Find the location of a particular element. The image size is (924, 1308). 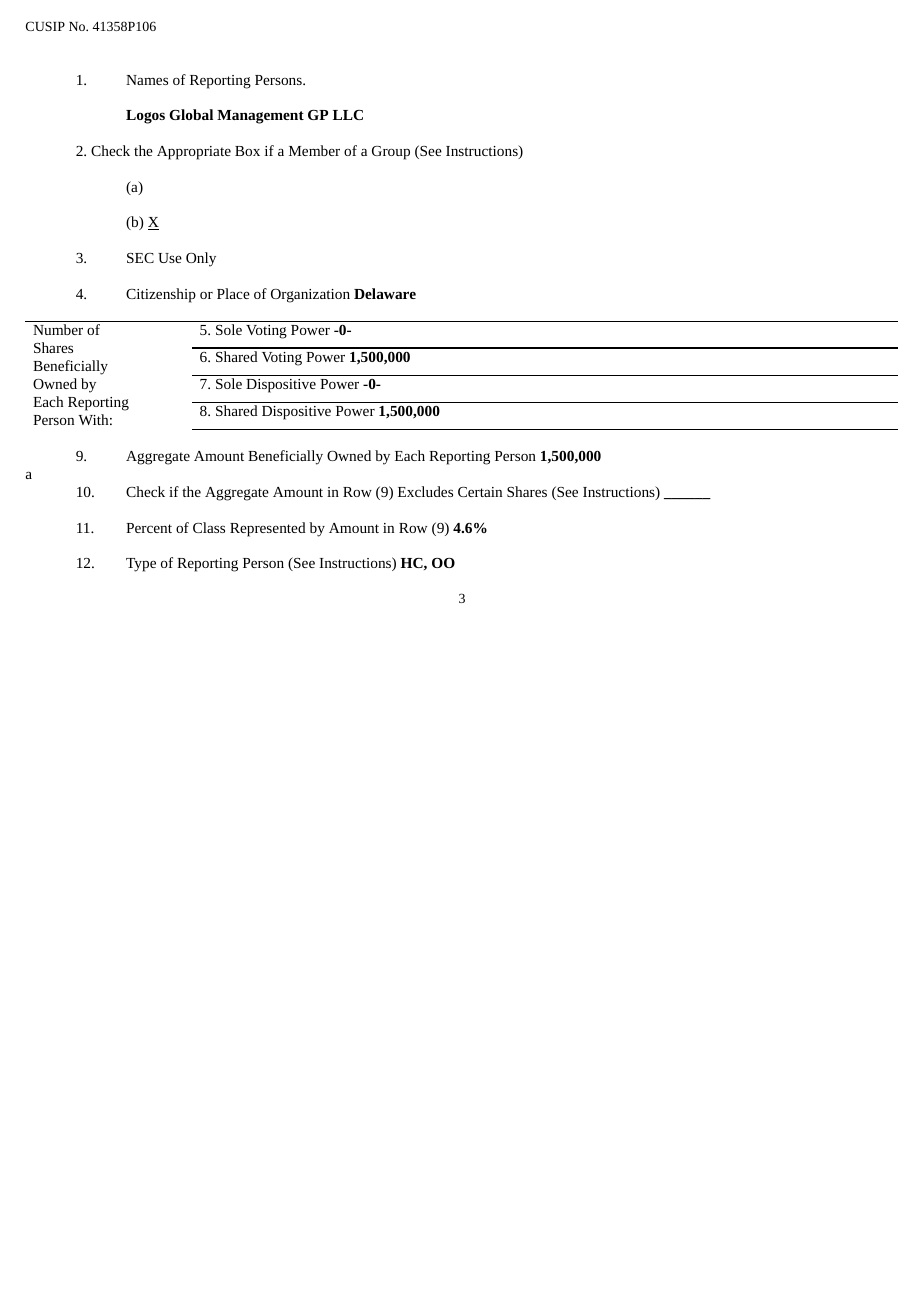

Type is located at coordinates (141, 565).
